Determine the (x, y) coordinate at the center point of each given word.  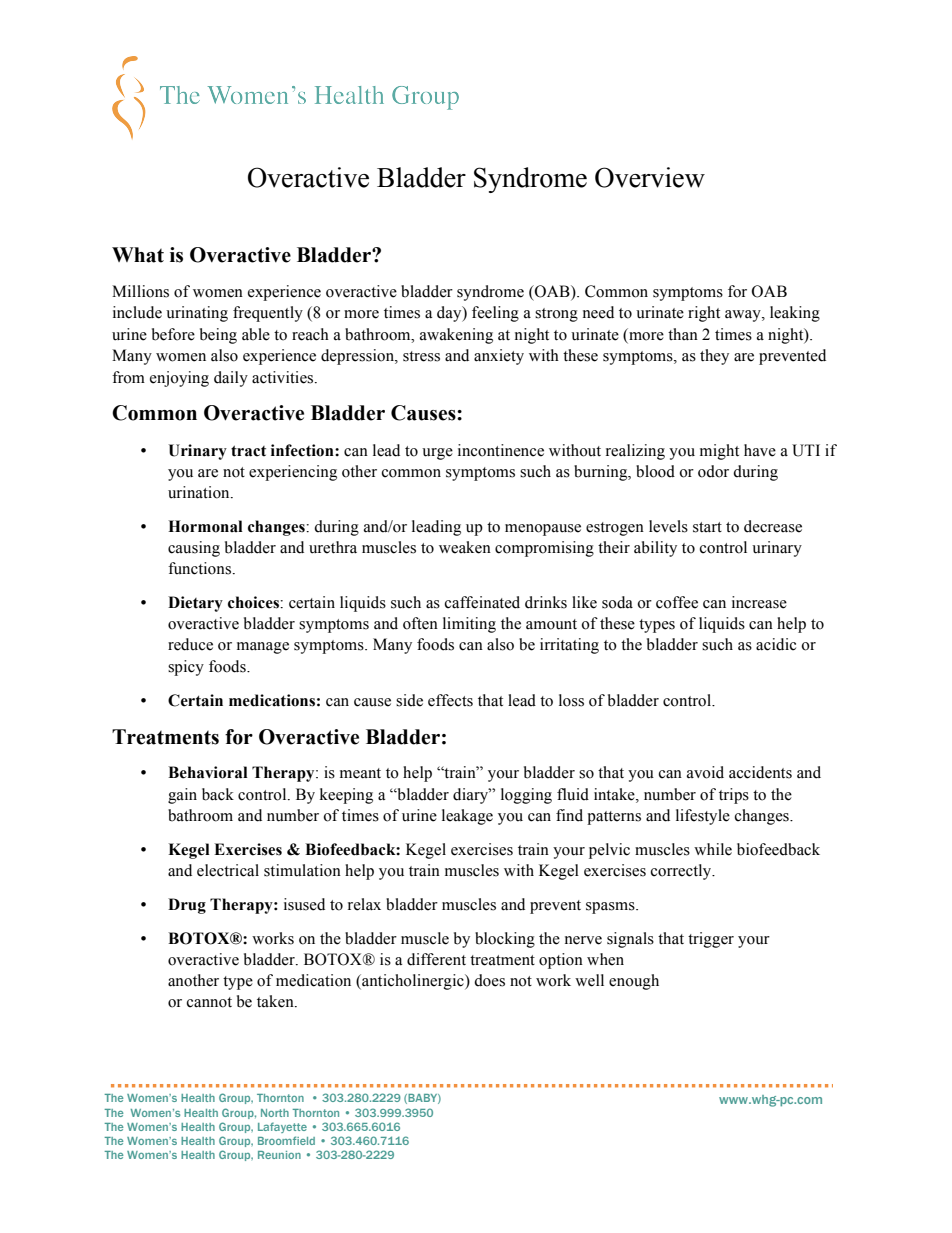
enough (634, 982)
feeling (495, 314)
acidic (776, 644)
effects (450, 700)
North (275, 1113)
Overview (650, 177)
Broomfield (286, 1140)
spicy (186, 668)
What (138, 255)
